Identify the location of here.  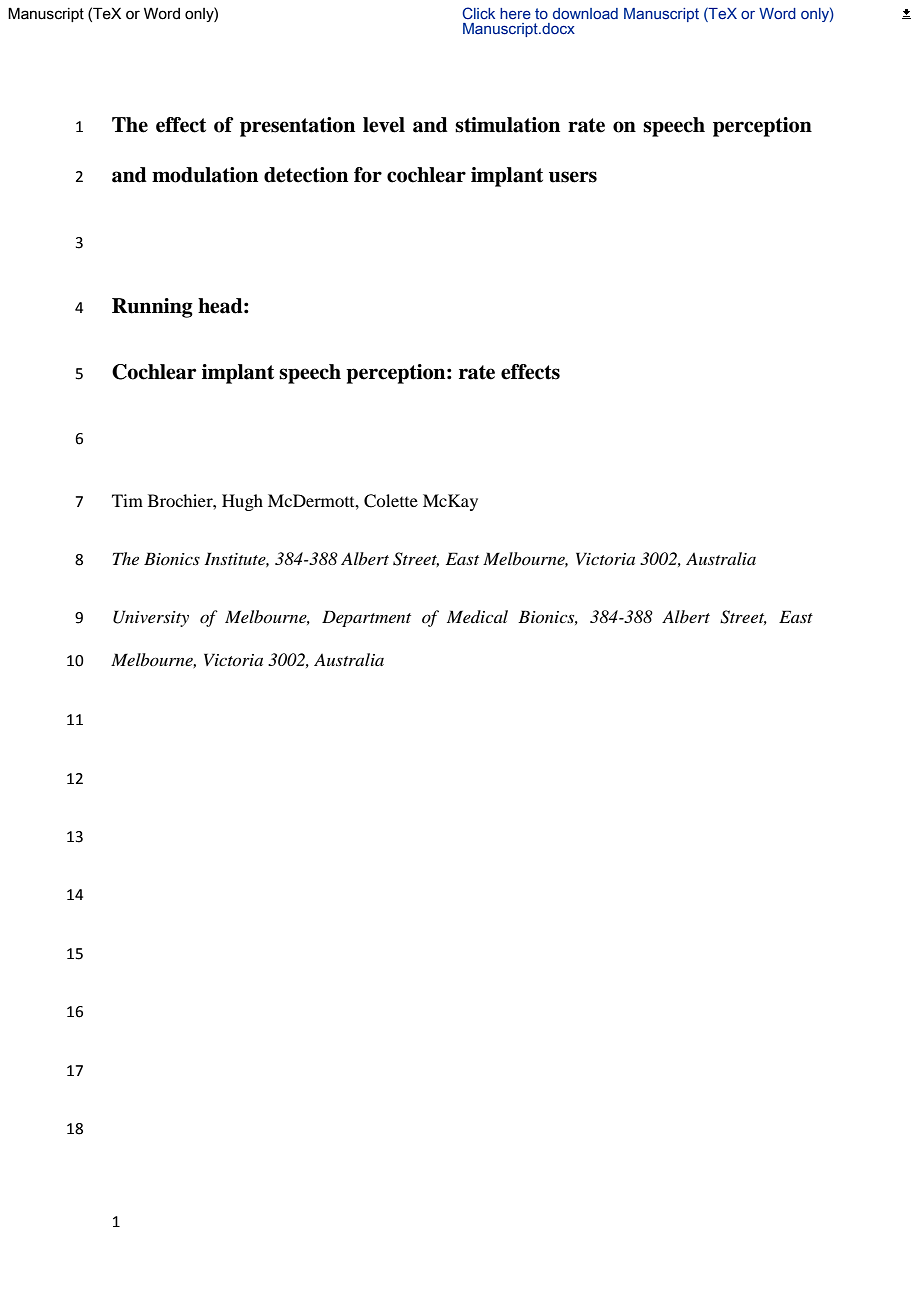
(515, 13).
